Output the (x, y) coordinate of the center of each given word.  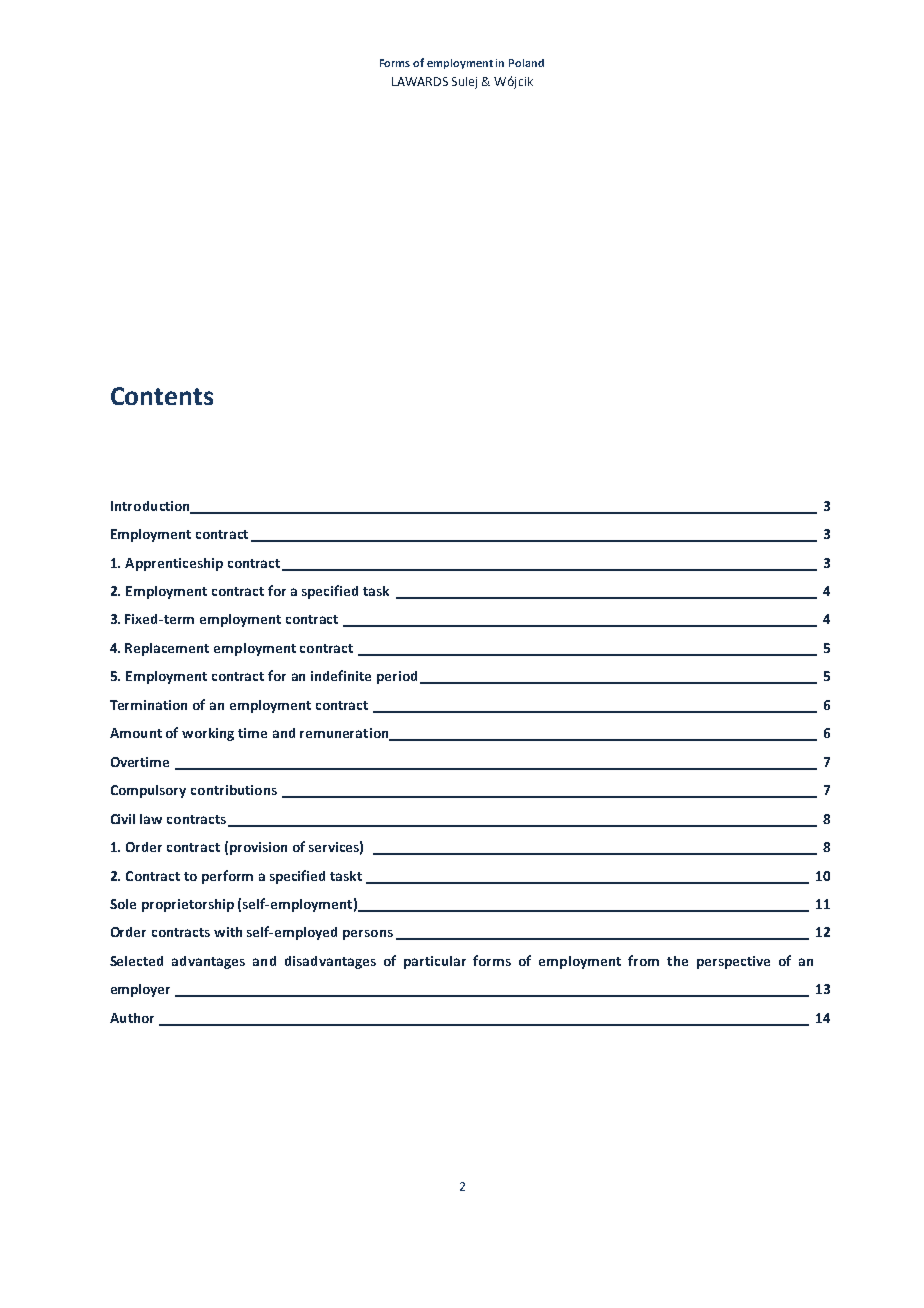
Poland (526, 63)
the (677, 961)
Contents (162, 396)
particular (435, 962)
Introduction (151, 507)
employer (140, 990)
